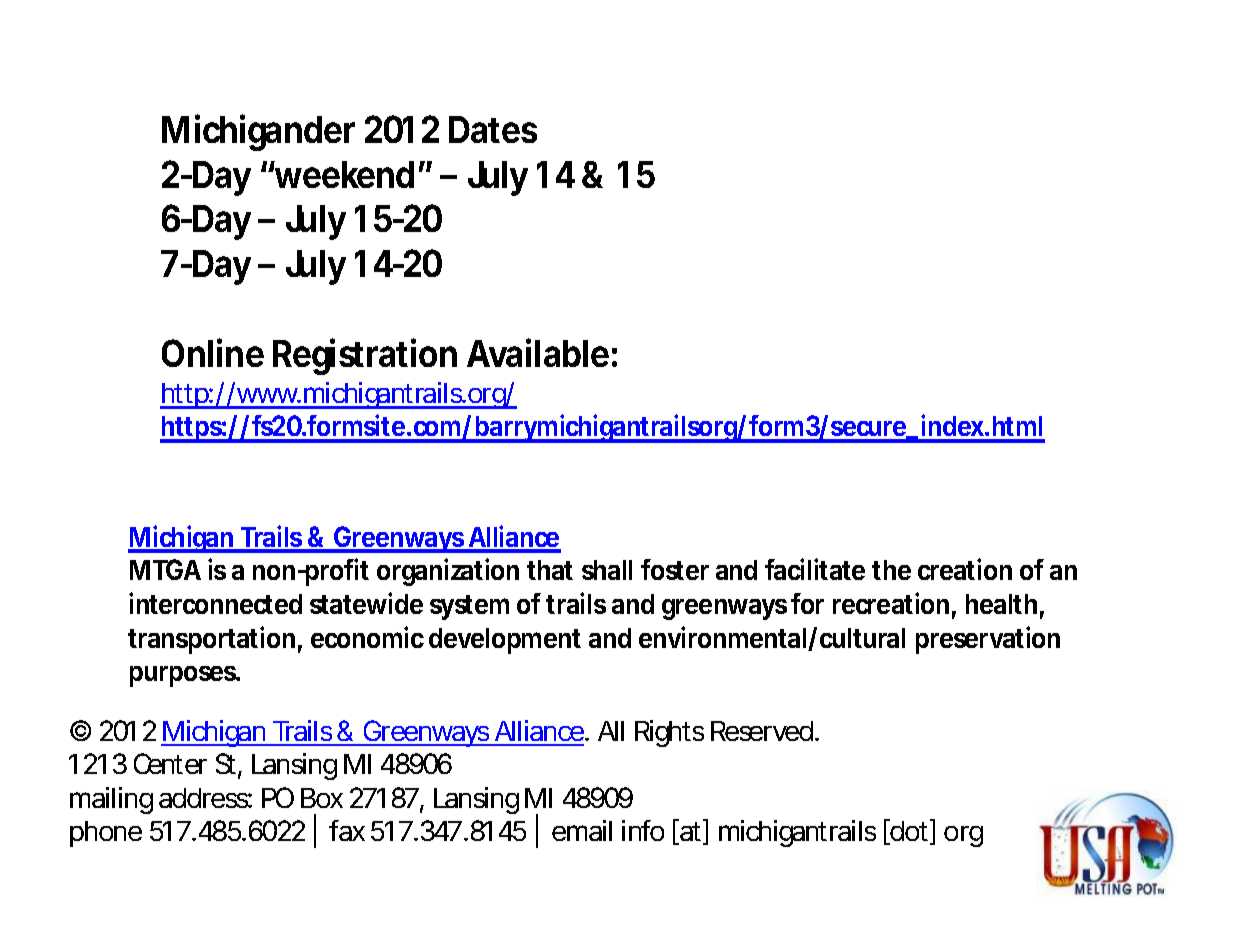  Describe the element at coordinates (469, 607) in the screenshot. I see `system` at that location.
